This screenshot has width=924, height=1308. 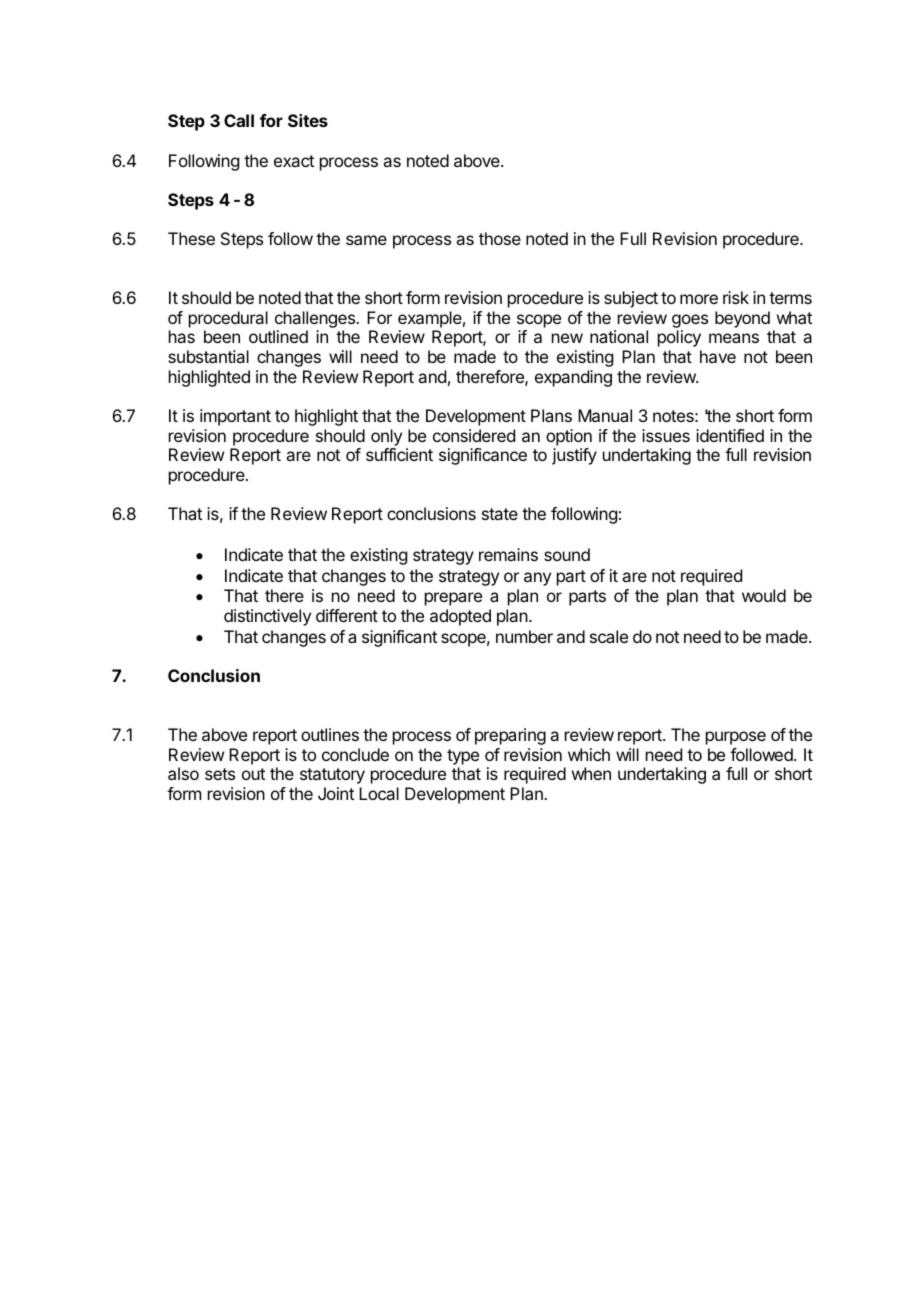 What do you see at coordinates (460, 617) in the screenshot?
I see `adopted` at bounding box center [460, 617].
